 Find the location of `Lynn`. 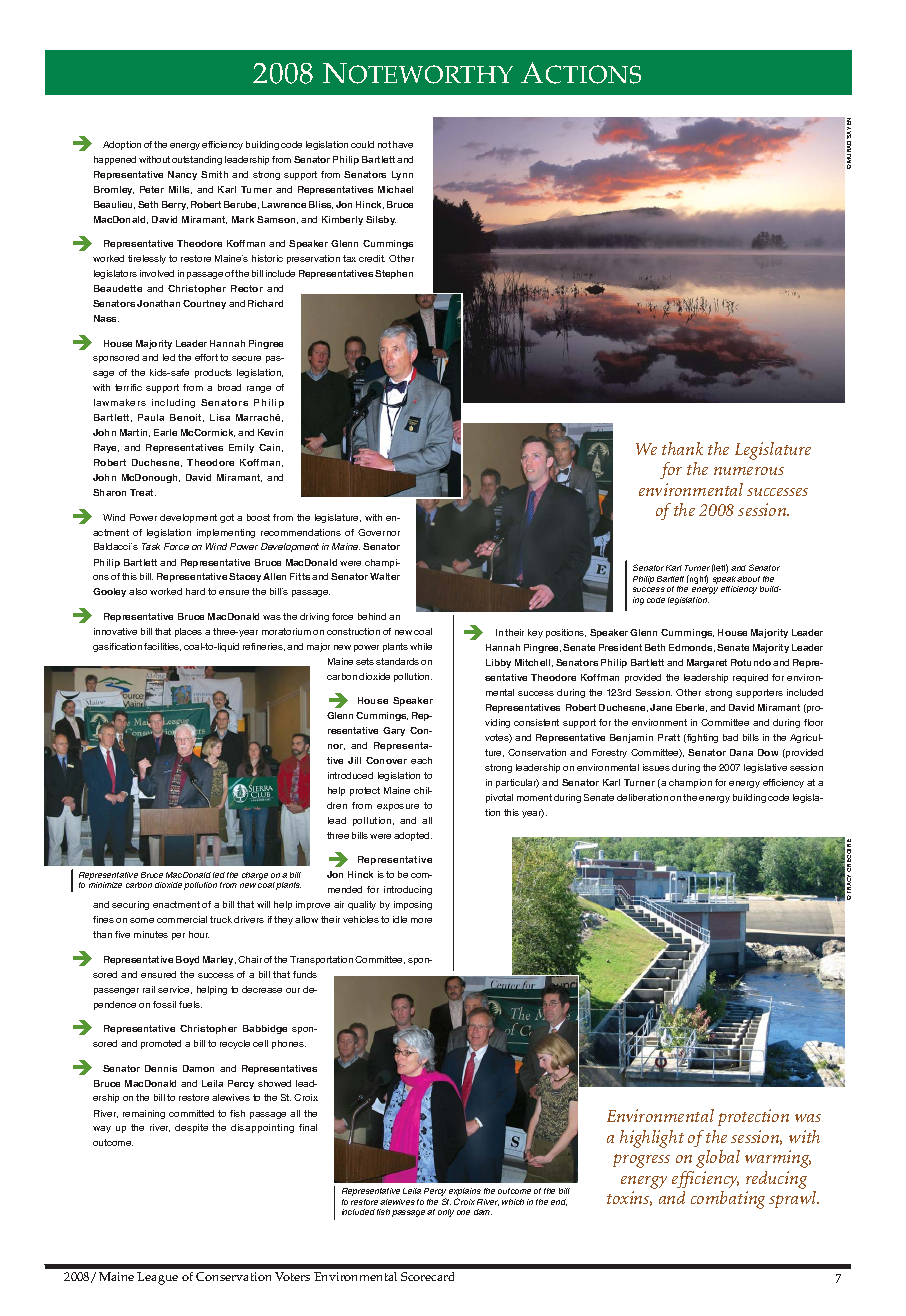

Lynn is located at coordinates (402, 175).
